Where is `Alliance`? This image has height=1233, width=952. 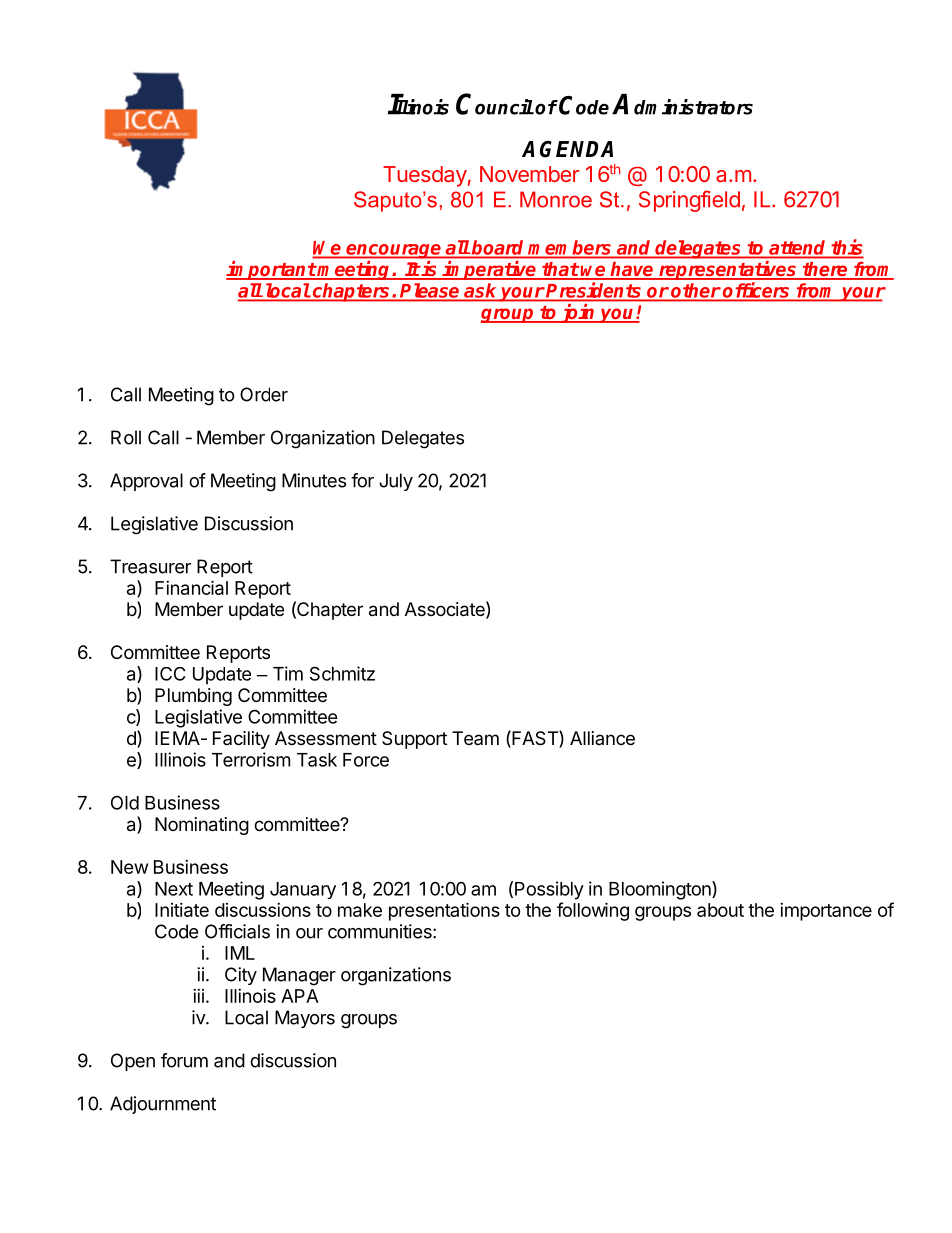 Alliance is located at coordinates (602, 738).
